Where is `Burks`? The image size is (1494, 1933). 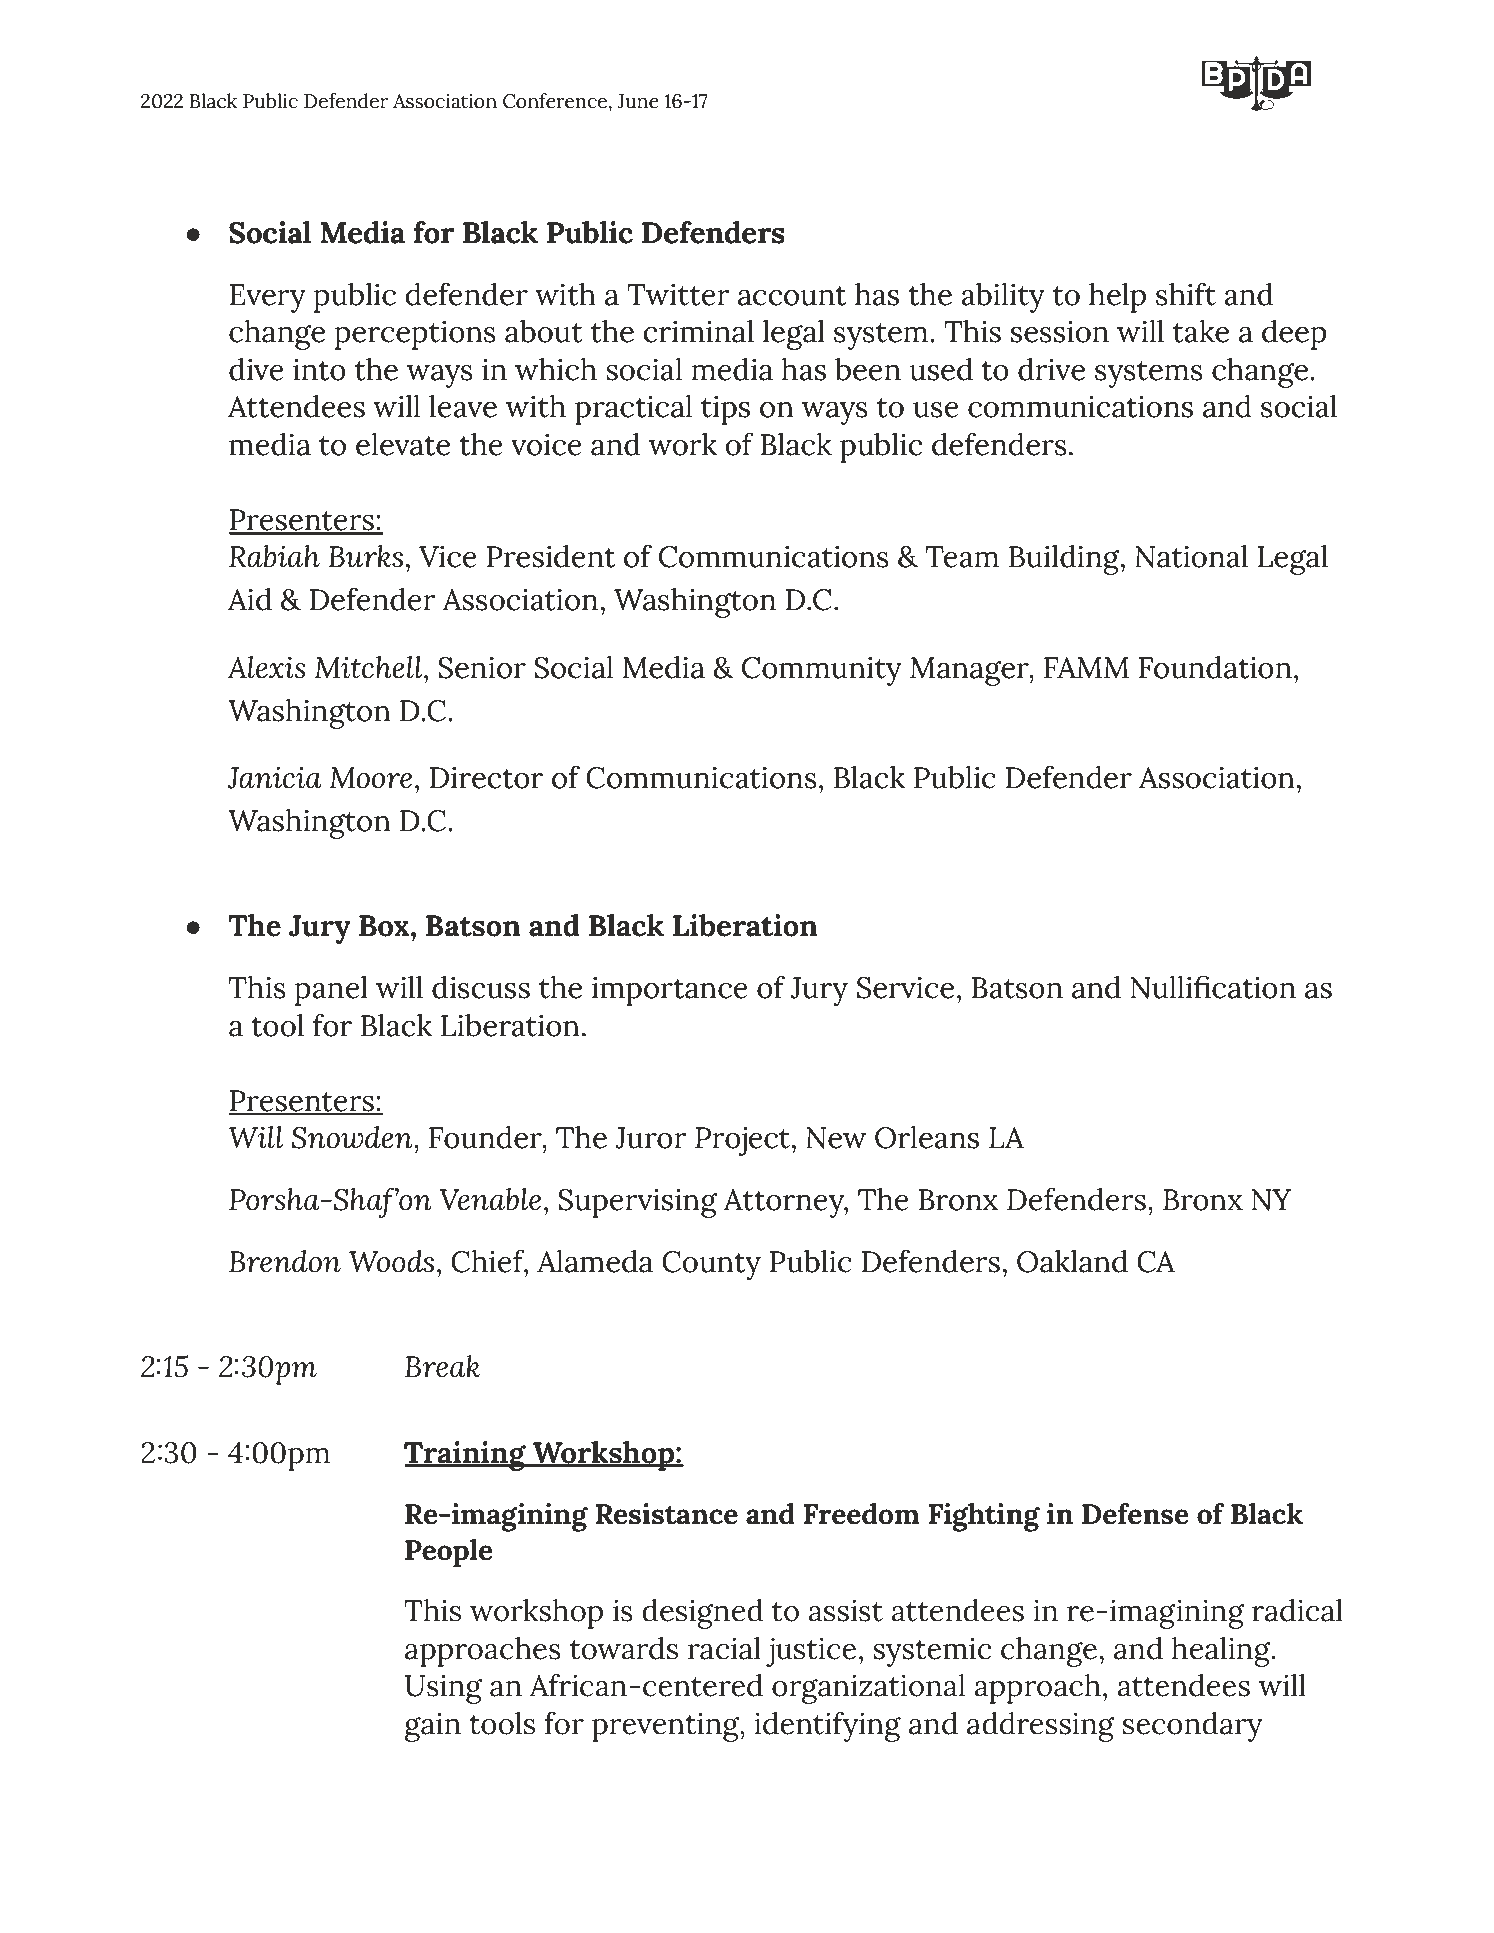 Burks is located at coordinates (365, 556).
